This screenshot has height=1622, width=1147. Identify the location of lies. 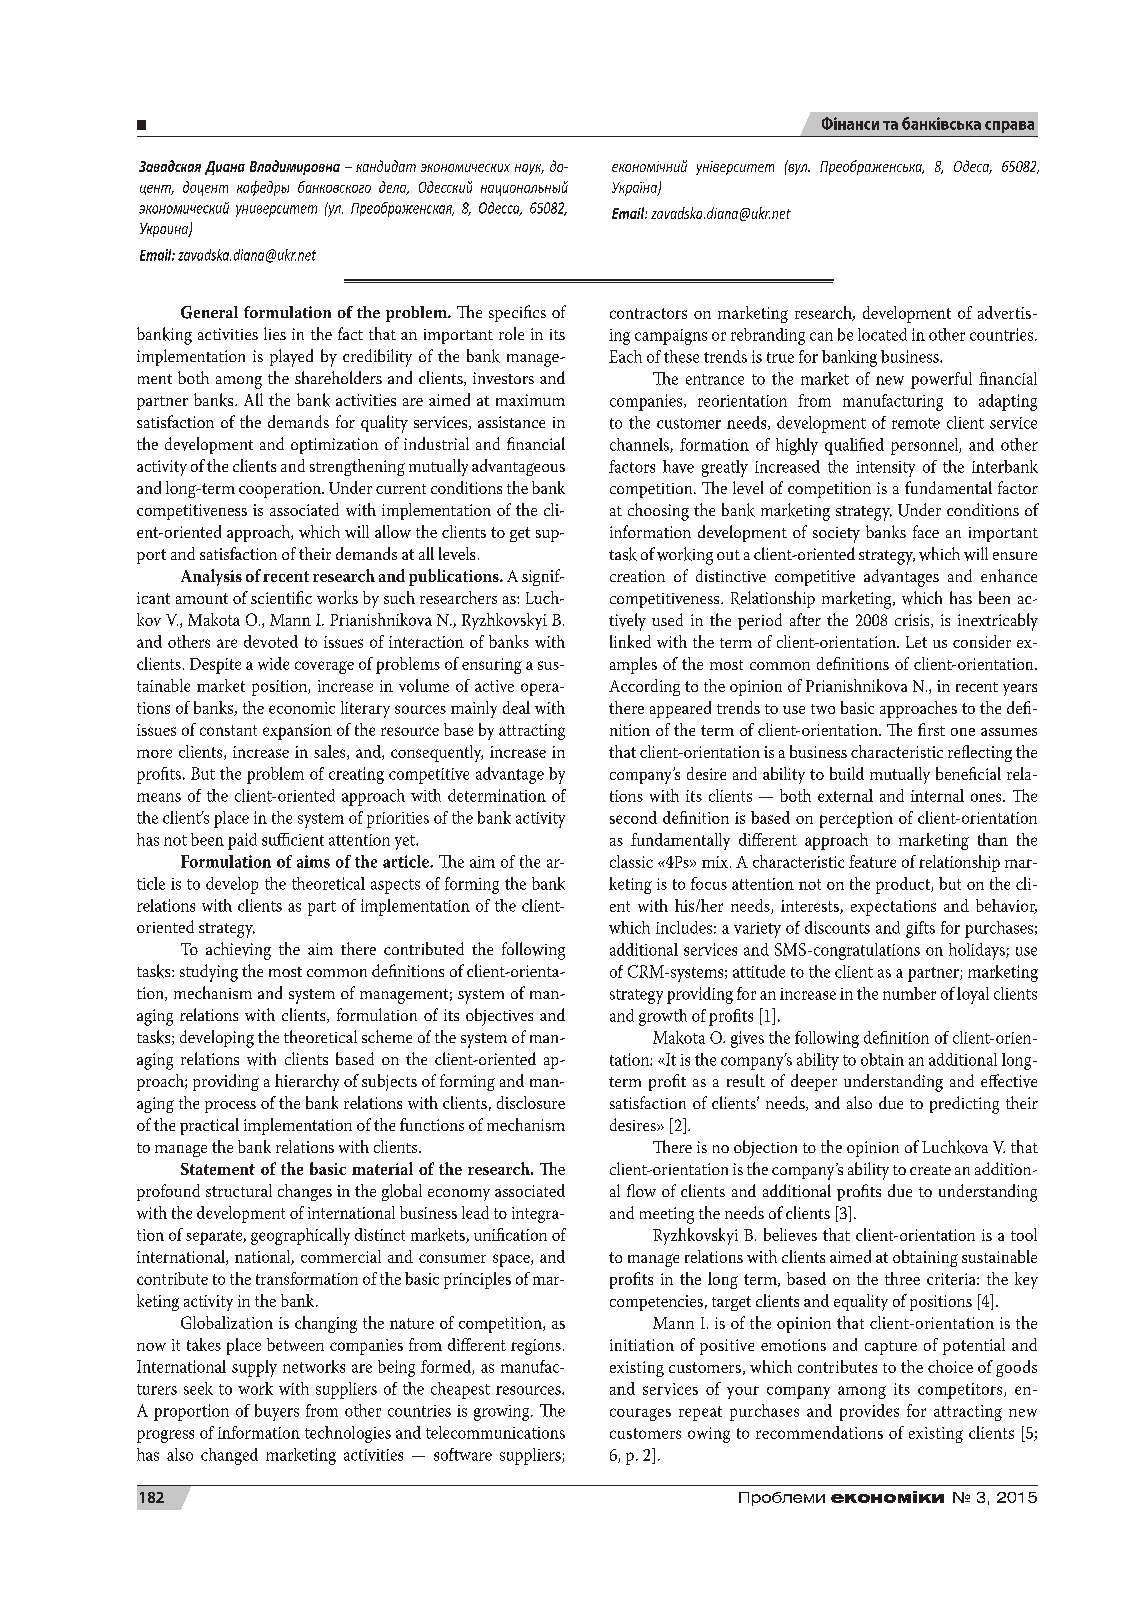
(275, 333).
